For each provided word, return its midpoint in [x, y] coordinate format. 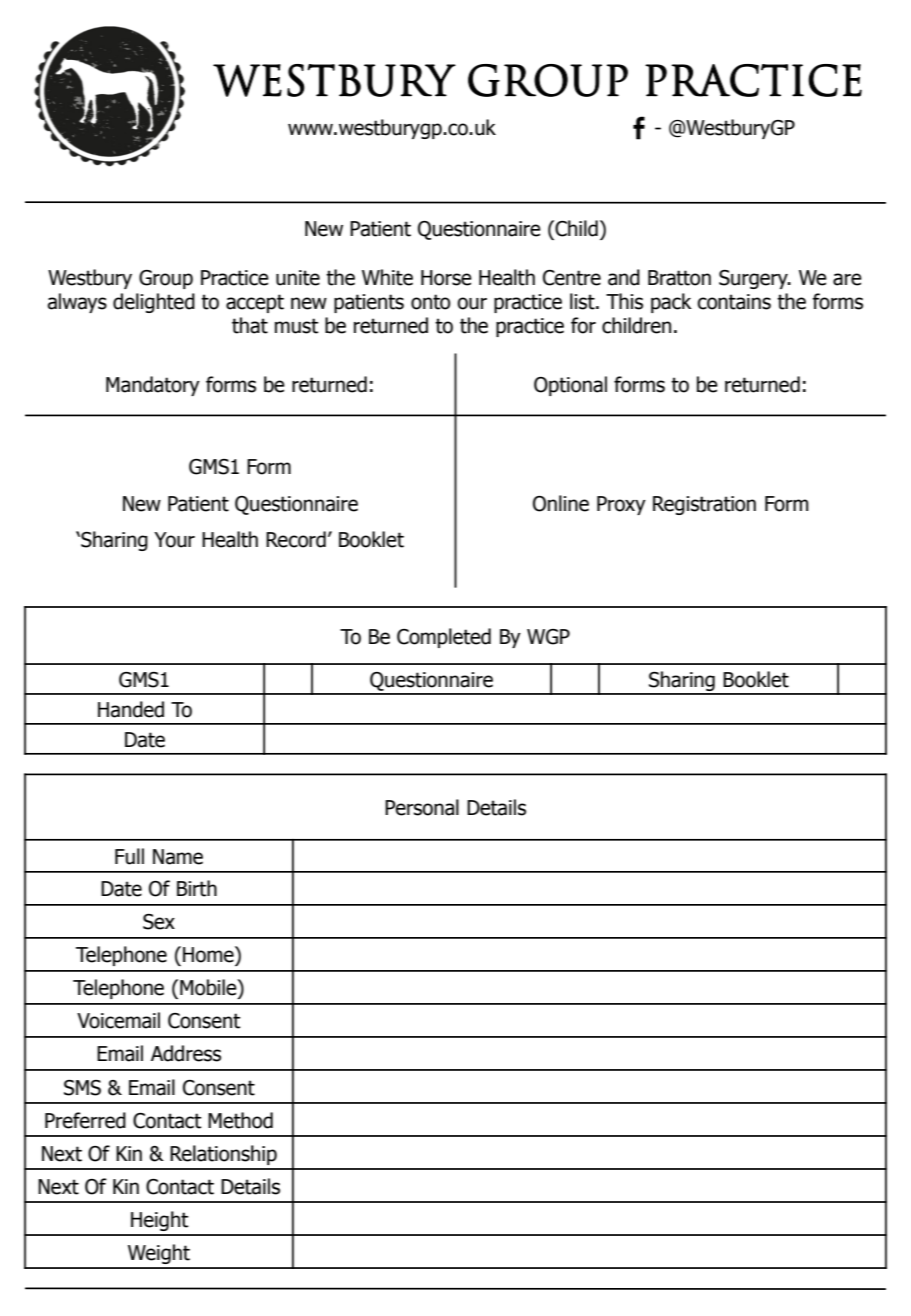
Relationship [223, 1155]
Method [240, 1120]
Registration [704, 505]
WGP [548, 637]
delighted [154, 303]
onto [431, 302]
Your [174, 540]
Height [160, 1221]
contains [734, 302]
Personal [422, 807]
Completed [444, 638]
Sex [159, 922]
